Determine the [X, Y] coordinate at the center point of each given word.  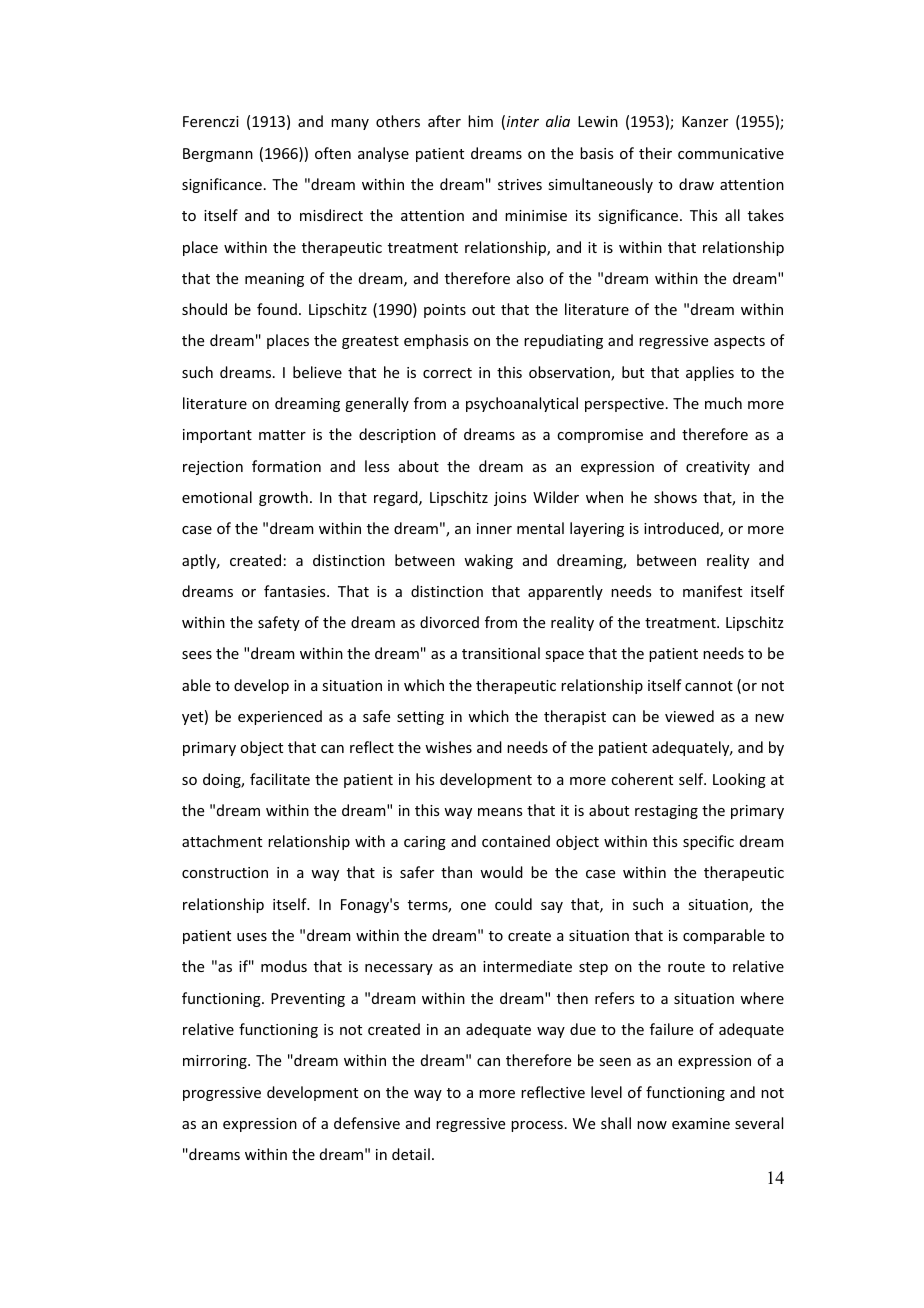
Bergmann [218, 155]
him [480, 121]
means [500, 812]
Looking [739, 780]
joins [510, 499]
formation [286, 466]
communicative [731, 153]
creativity [718, 468]
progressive [222, 1094]
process [537, 1126]
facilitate [280, 779]
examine [701, 1123]
